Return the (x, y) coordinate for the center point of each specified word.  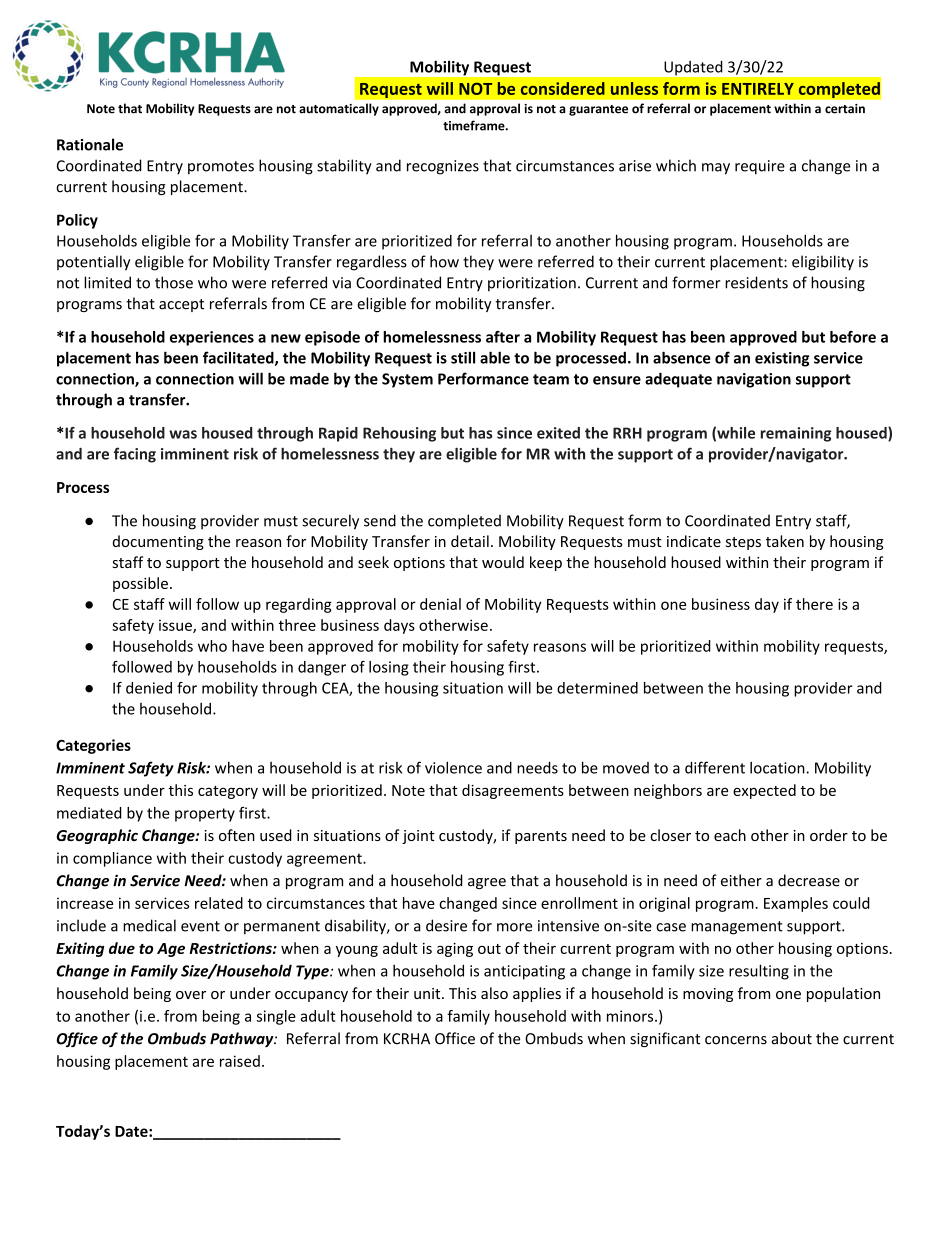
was (183, 434)
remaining (796, 434)
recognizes (443, 167)
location (778, 767)
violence (453, 767)
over (191, 995)
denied (149, 688)
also (494, 993)
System (407, 380)
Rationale (90, 144)
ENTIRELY (758, 89)
